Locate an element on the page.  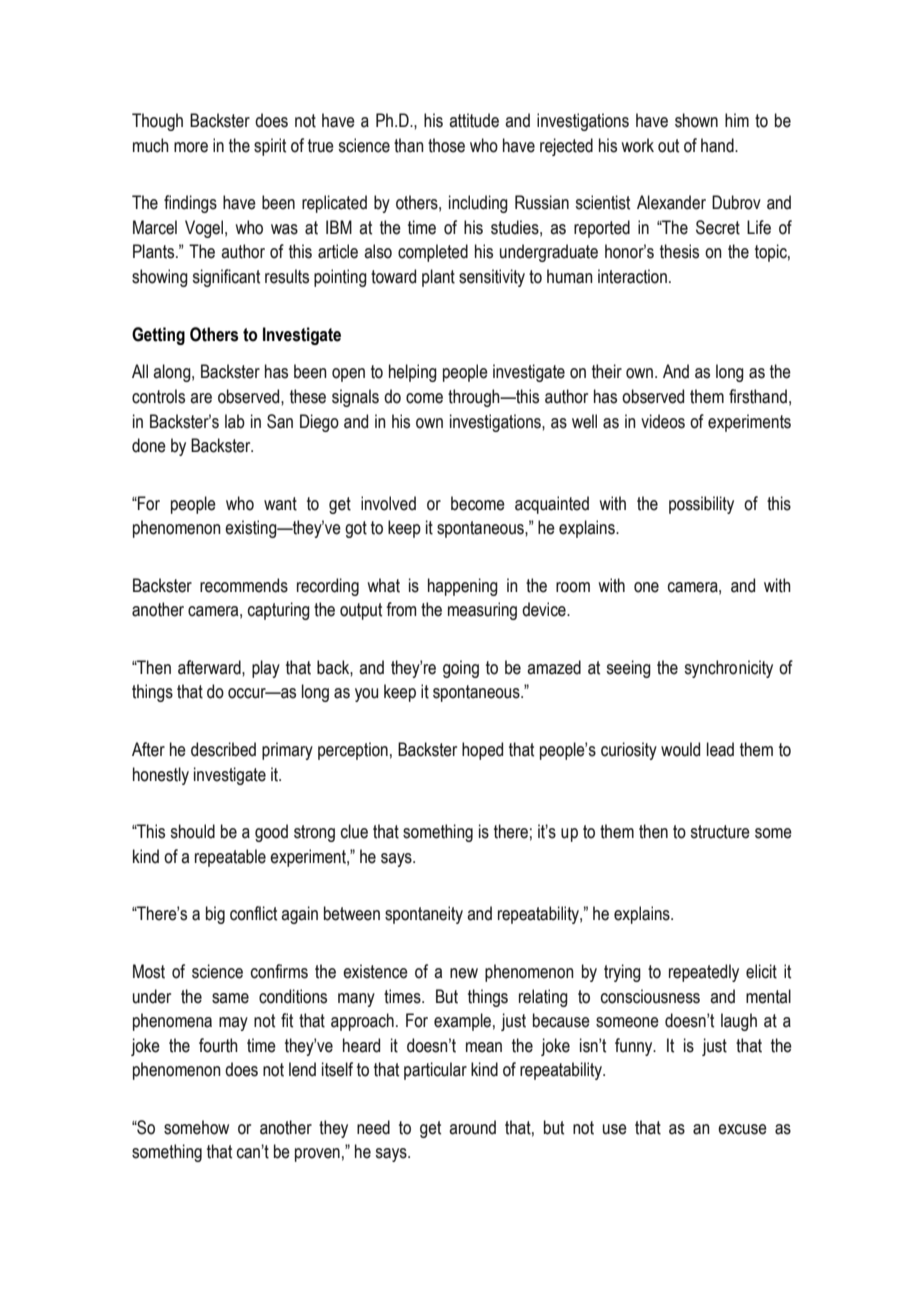
those is located at coordinates (446, 145).
